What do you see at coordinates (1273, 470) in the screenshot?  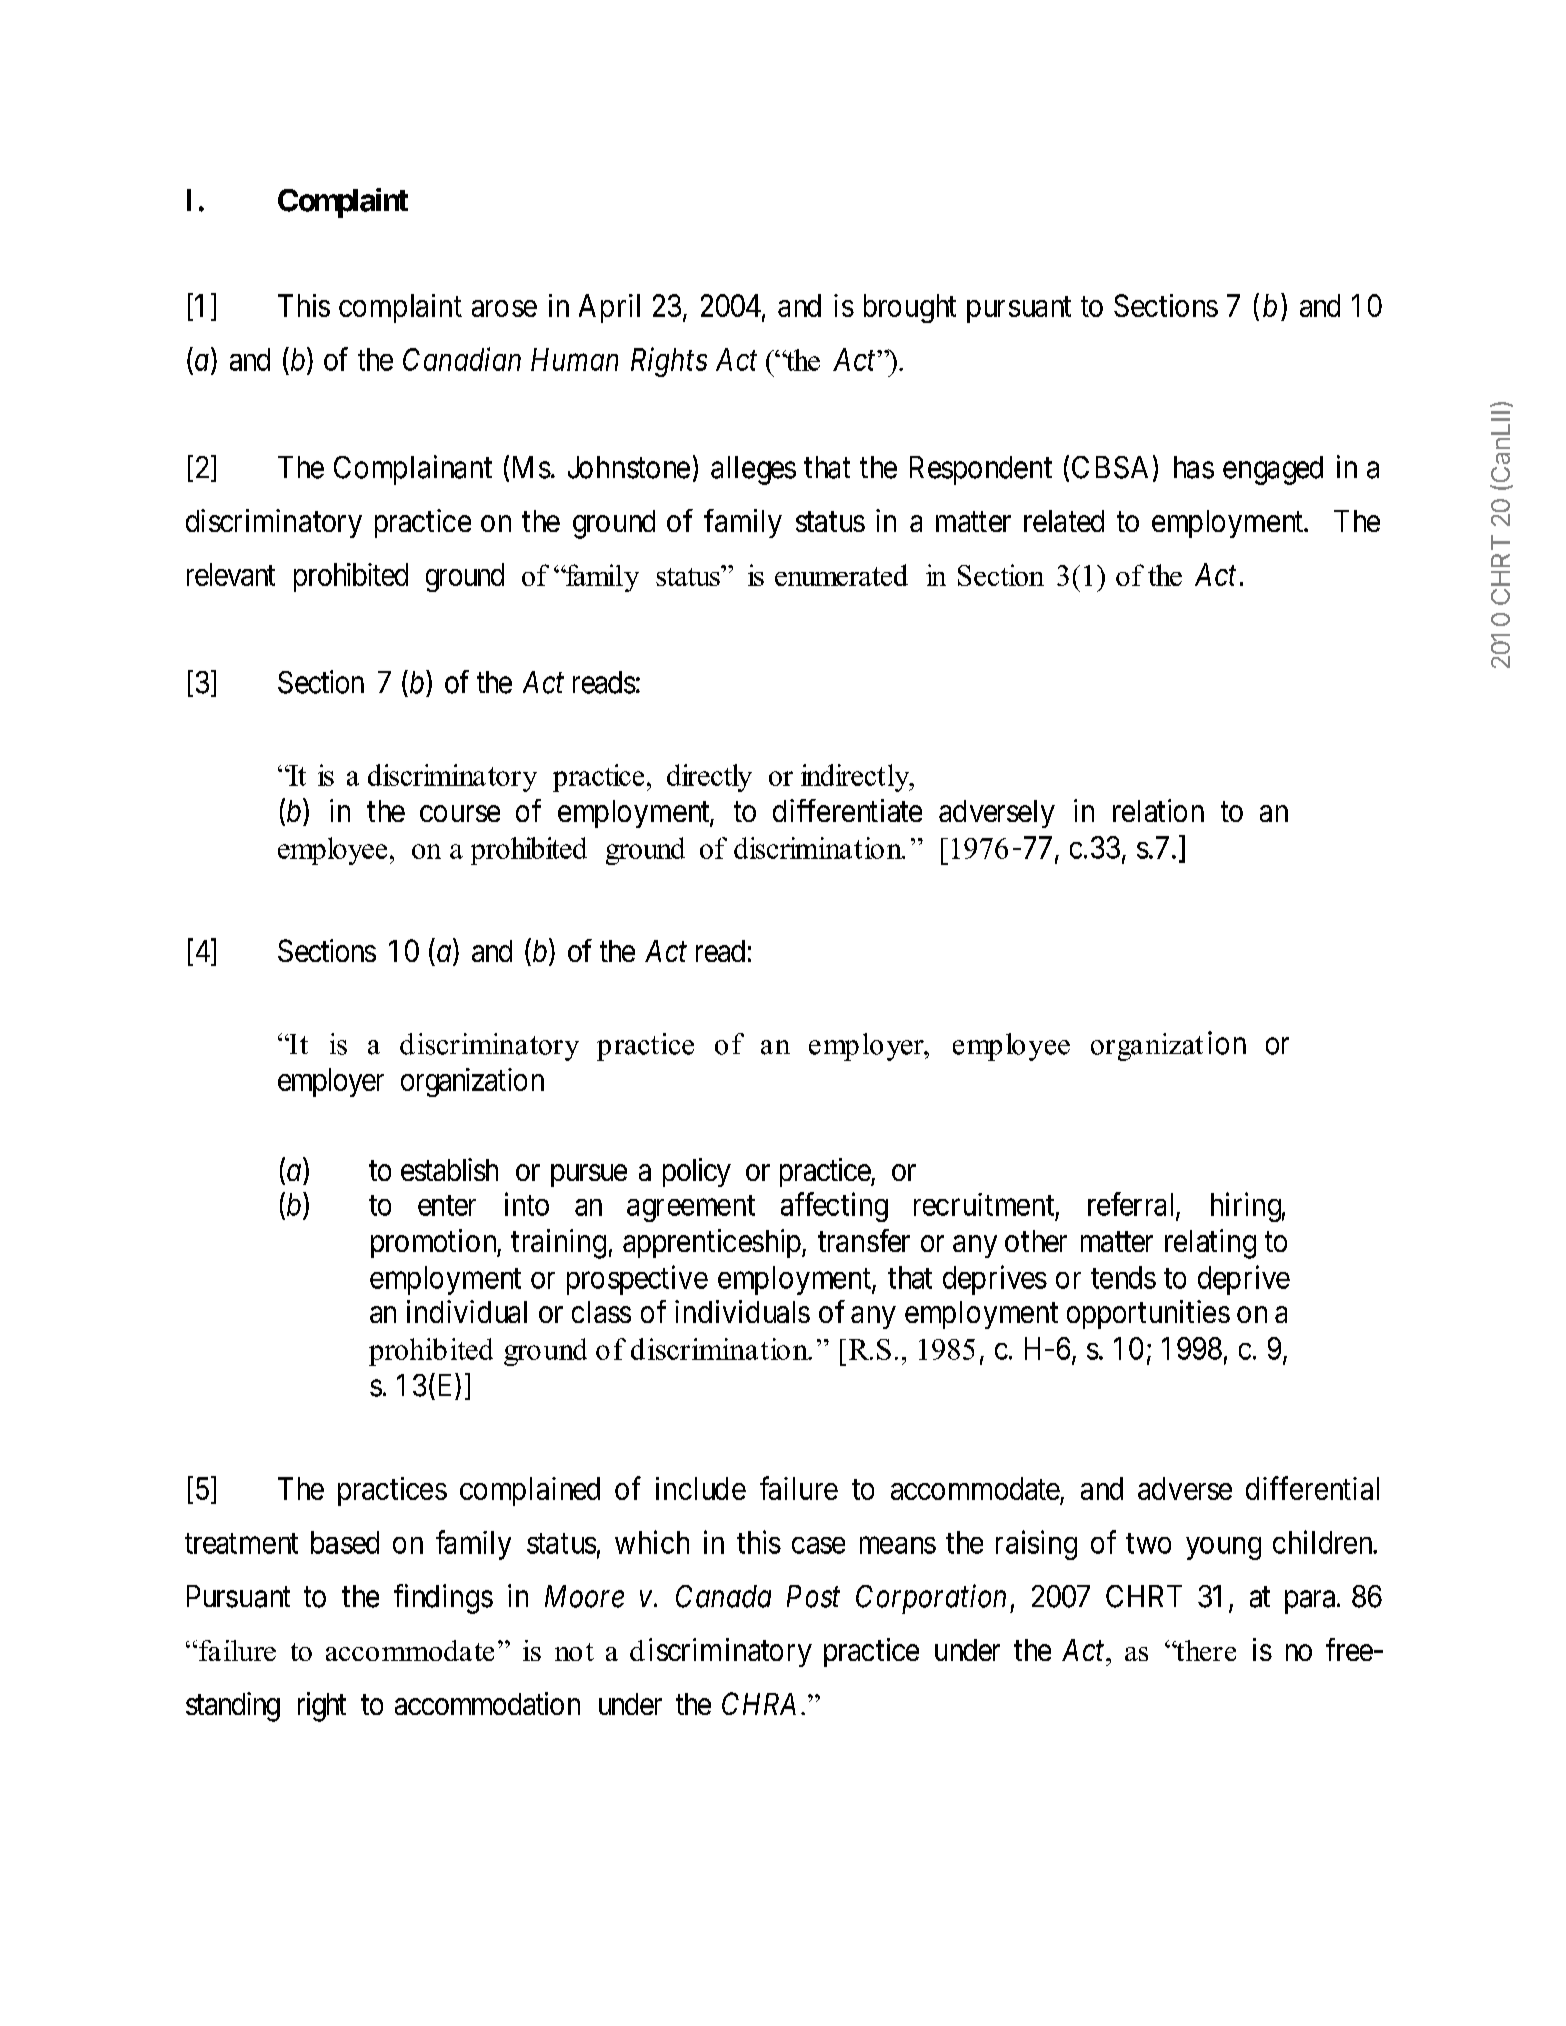 I see `engaged` at bounding box center [1273, 470].
